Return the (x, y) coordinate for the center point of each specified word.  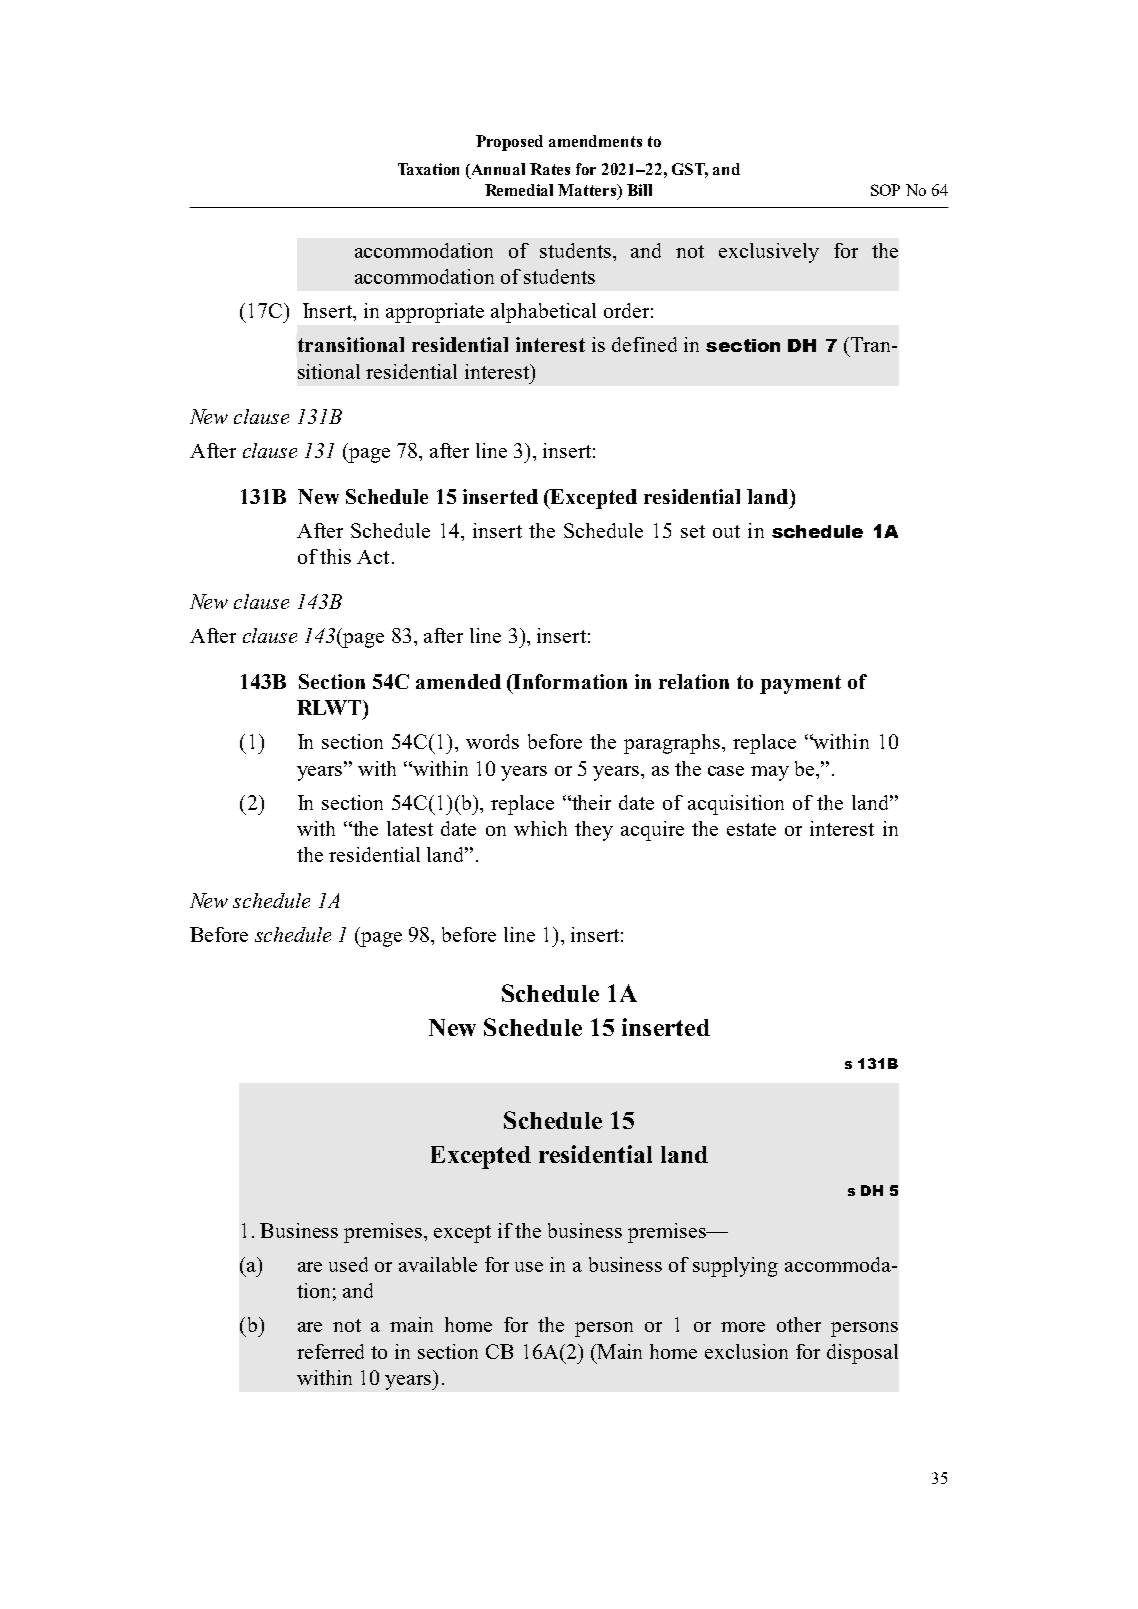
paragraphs (672, 744)
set (693, 531)
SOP (885, 190)
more (743, 1327)
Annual (497, 169)
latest (410, 828)
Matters (588, 190)
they (594, 831)
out (726, 531)
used (348, 1264)
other (799, 1324)
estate (751, 829)
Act (373, 557)
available (438, 1264)
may (770, 773)
